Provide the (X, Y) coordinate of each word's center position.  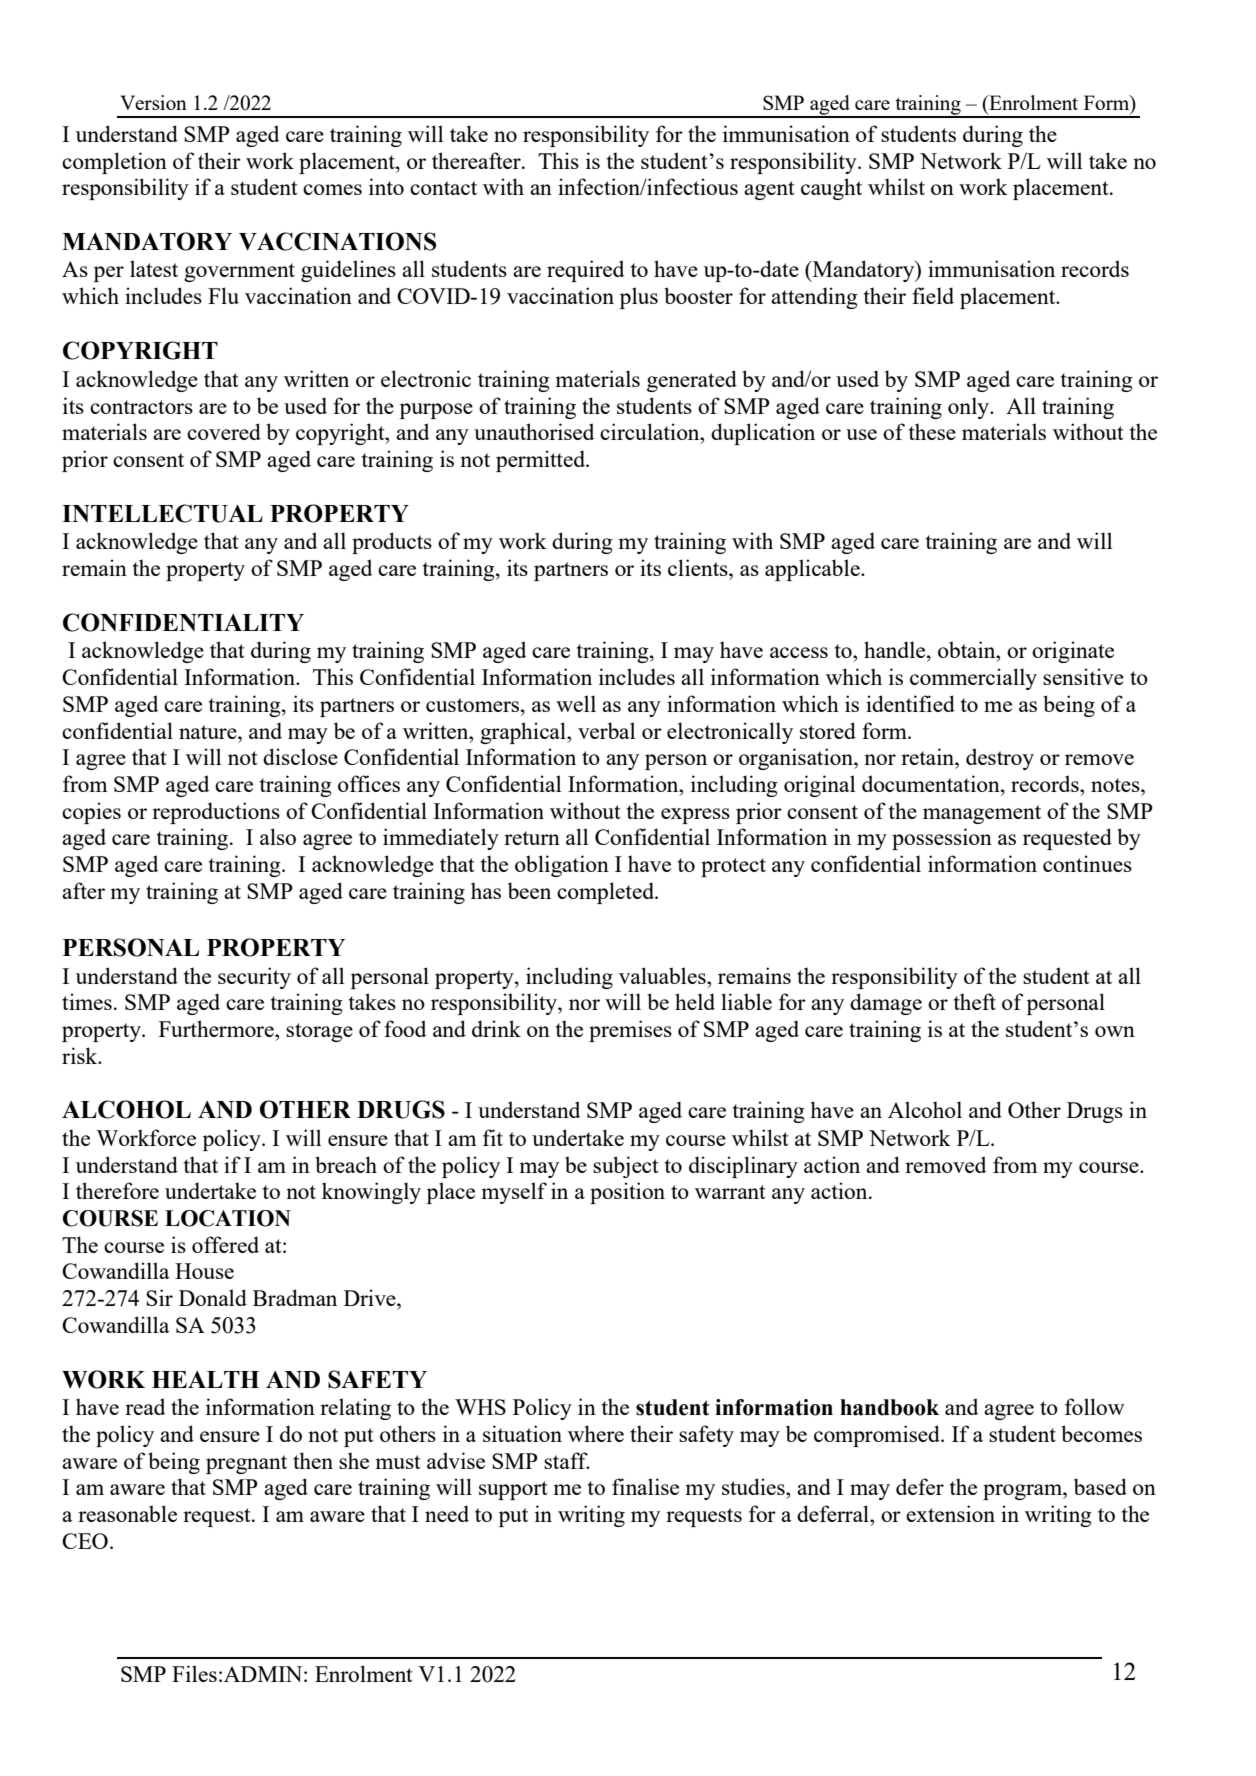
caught (831, 189)
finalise (645, 1486)
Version (153, 102)
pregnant (246, 1464)
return (532, 838)
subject (626, 1167)
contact (443, 188)
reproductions (216, 813)
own (1115, 1031)
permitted (542, 461)
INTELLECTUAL (162, 513)
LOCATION (228, 1218)
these (932, 431)
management (982, 814)
